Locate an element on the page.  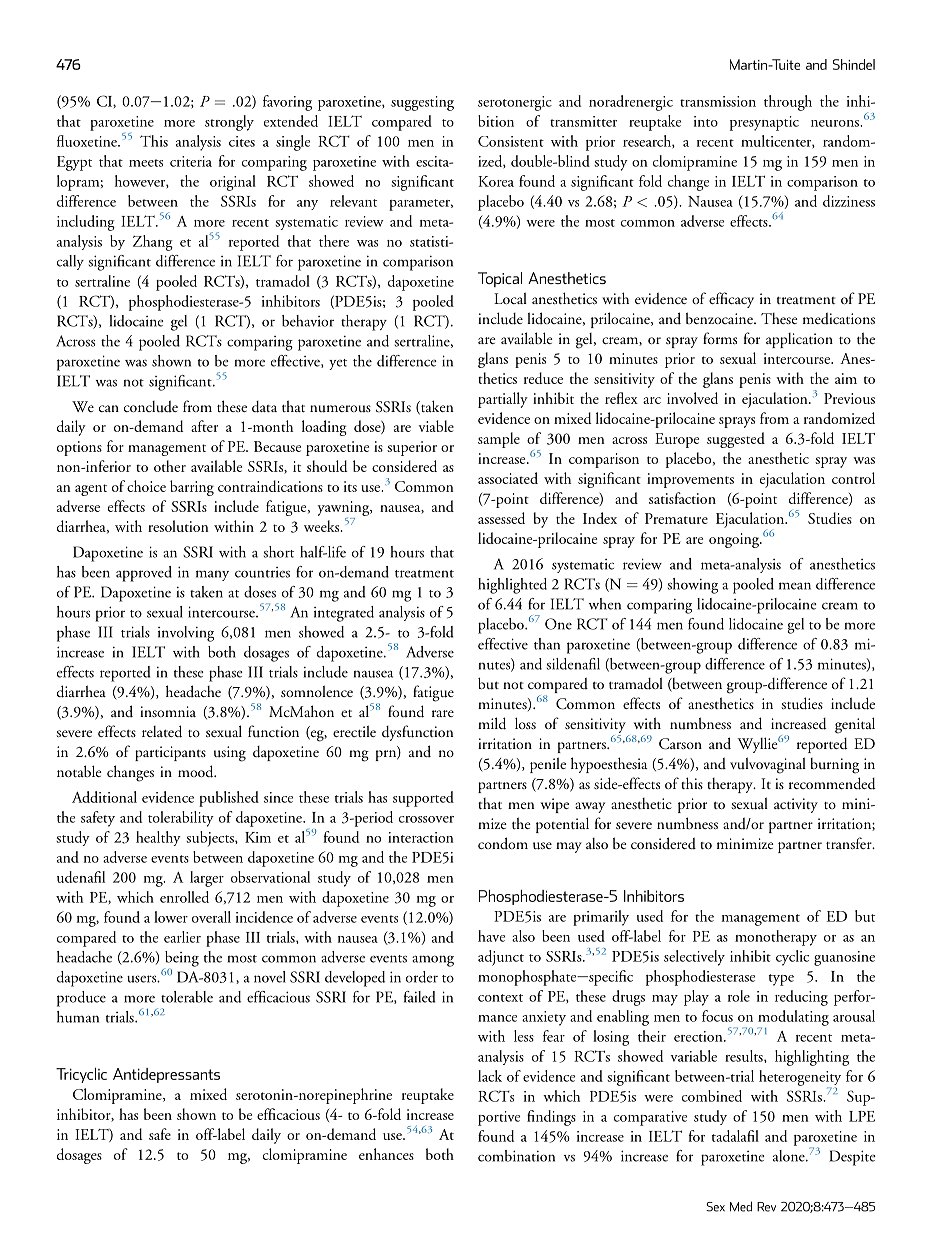
criteria is located at coordinates (191, 161).
